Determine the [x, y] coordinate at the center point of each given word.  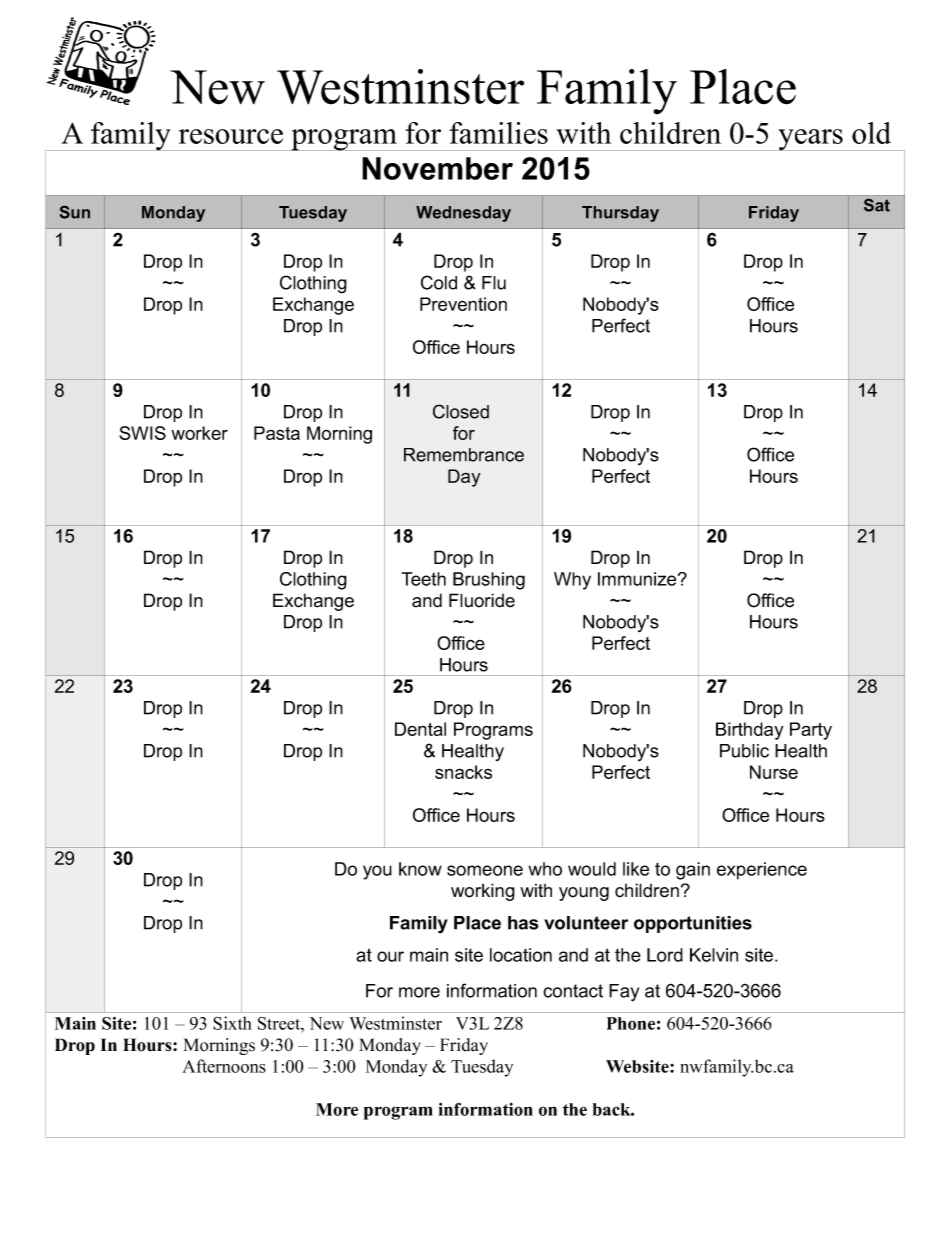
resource [231, 136]
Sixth [232, 1023]
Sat [877, 205]
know [420, 869]
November [437, 168]
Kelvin [714, 955]
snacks [463, 772]
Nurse [774, 772]
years [810, 140]
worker [199, 433]
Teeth [424, 579]
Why [572, 581]
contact [573, 991]
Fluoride [482, 600]
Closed [461, 411]
